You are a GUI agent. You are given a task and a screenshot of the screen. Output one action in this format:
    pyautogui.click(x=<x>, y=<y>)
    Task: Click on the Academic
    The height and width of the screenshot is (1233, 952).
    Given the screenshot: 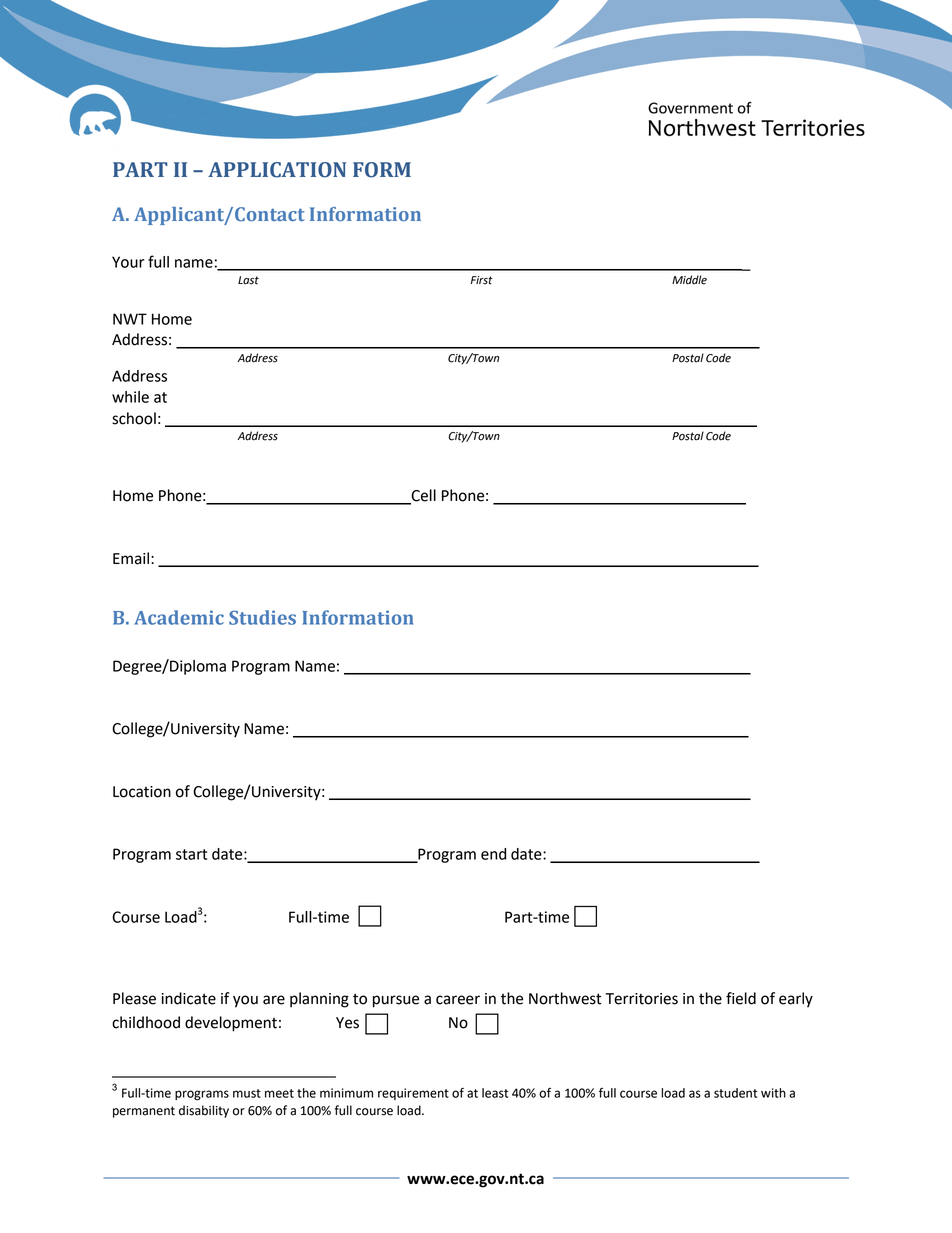 What is the action you would take?
    pyautogui.click(x=179, y=617)
